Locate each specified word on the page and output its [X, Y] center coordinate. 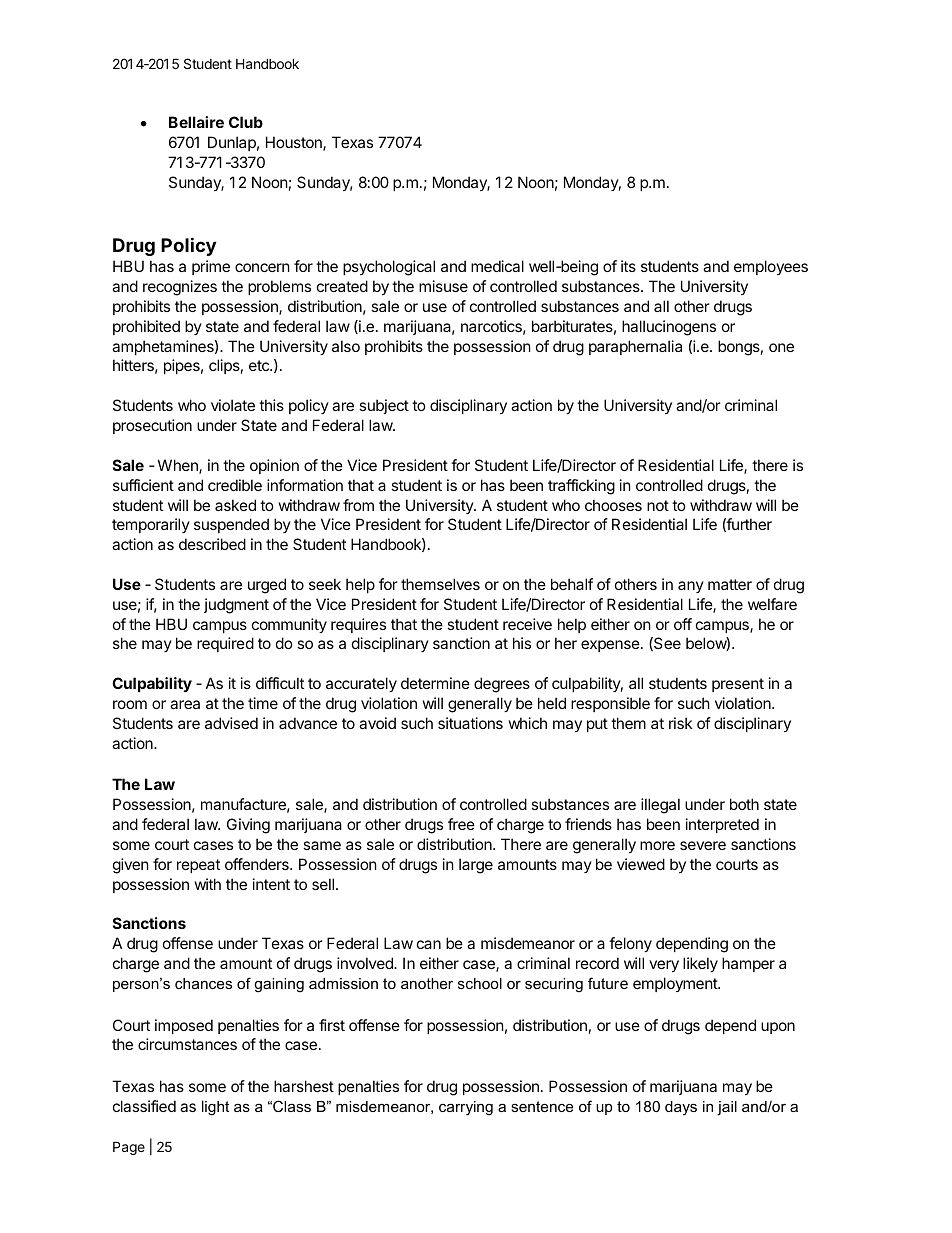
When [179, 466]
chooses [613, 505]
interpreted [722, 825]
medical [497, 266]
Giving [248, 826]
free [461, 824]
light [215, 1108]
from [358, 505]
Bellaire [196, 122]
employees [771, 267]
